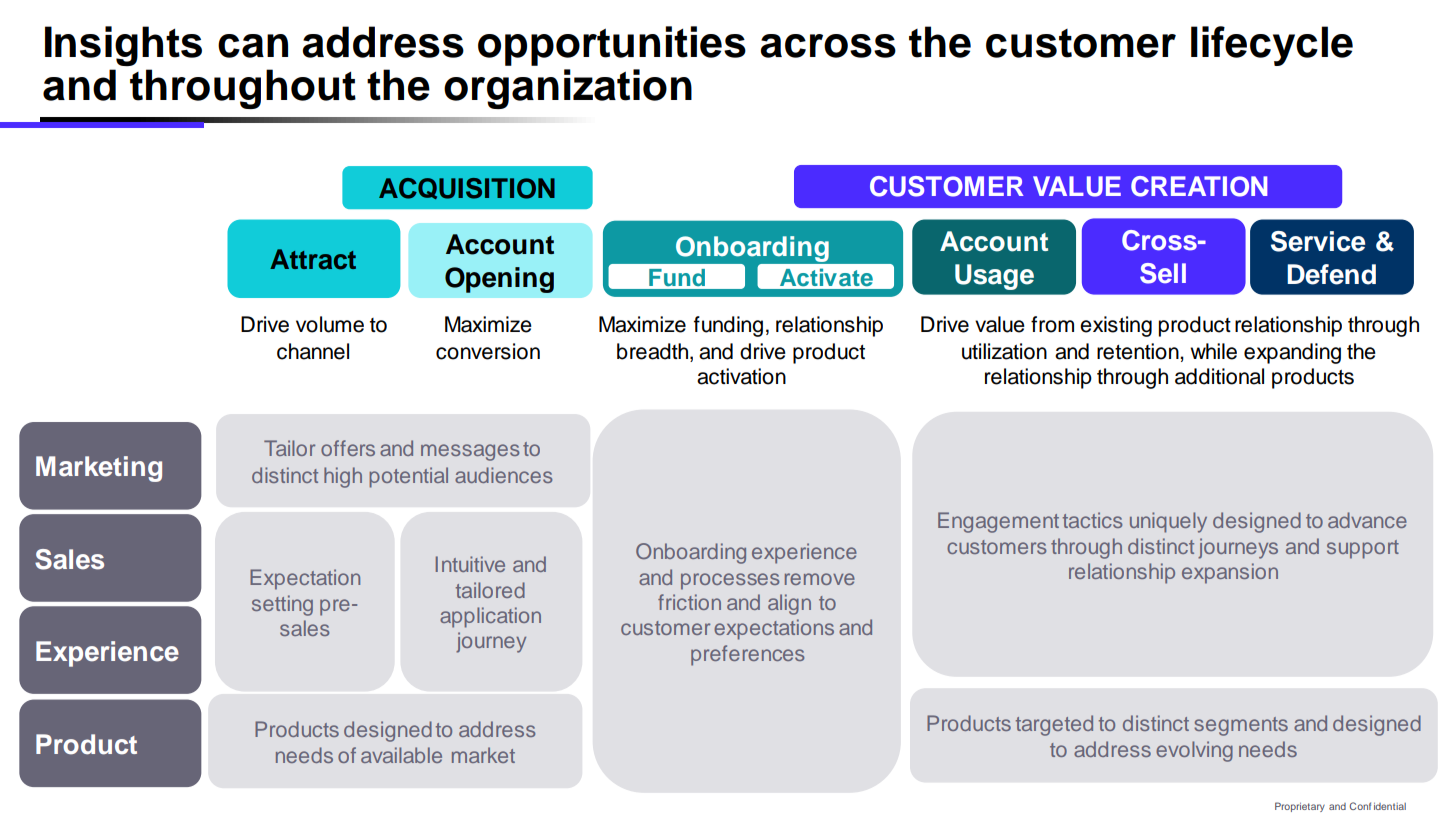 The height and width of the image is (819, 1456). I want to click on can, so click(253, 46).
